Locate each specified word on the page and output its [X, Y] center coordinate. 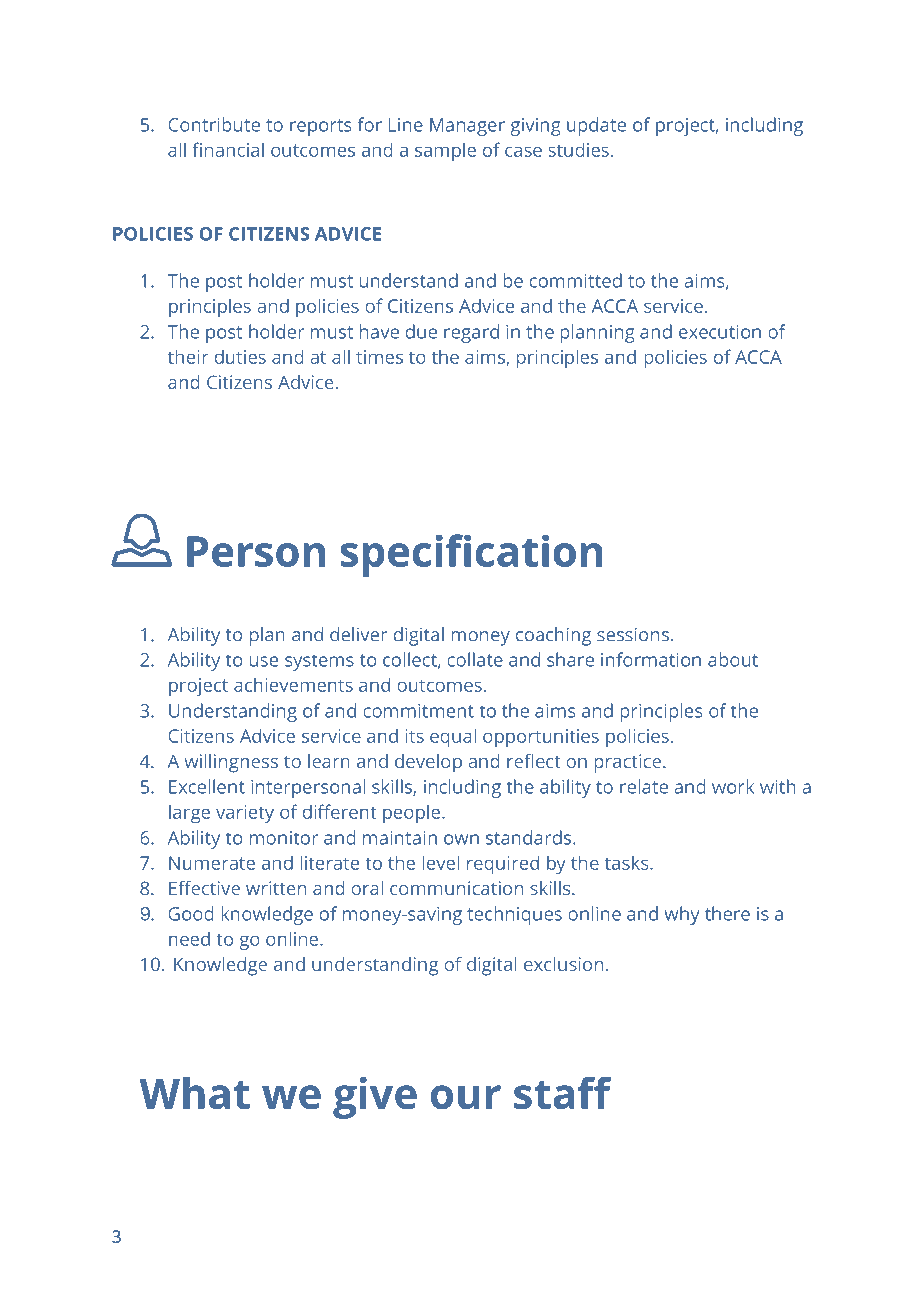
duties [240, 356]
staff [563, 1092]
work [733, 786]
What [194, 1093]
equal [453, 737]
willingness [231, 763]
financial [228, 149]
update [596, 126]
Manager [467, 127]
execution [720, 332]
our [466, 1097]
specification [471, 555]
